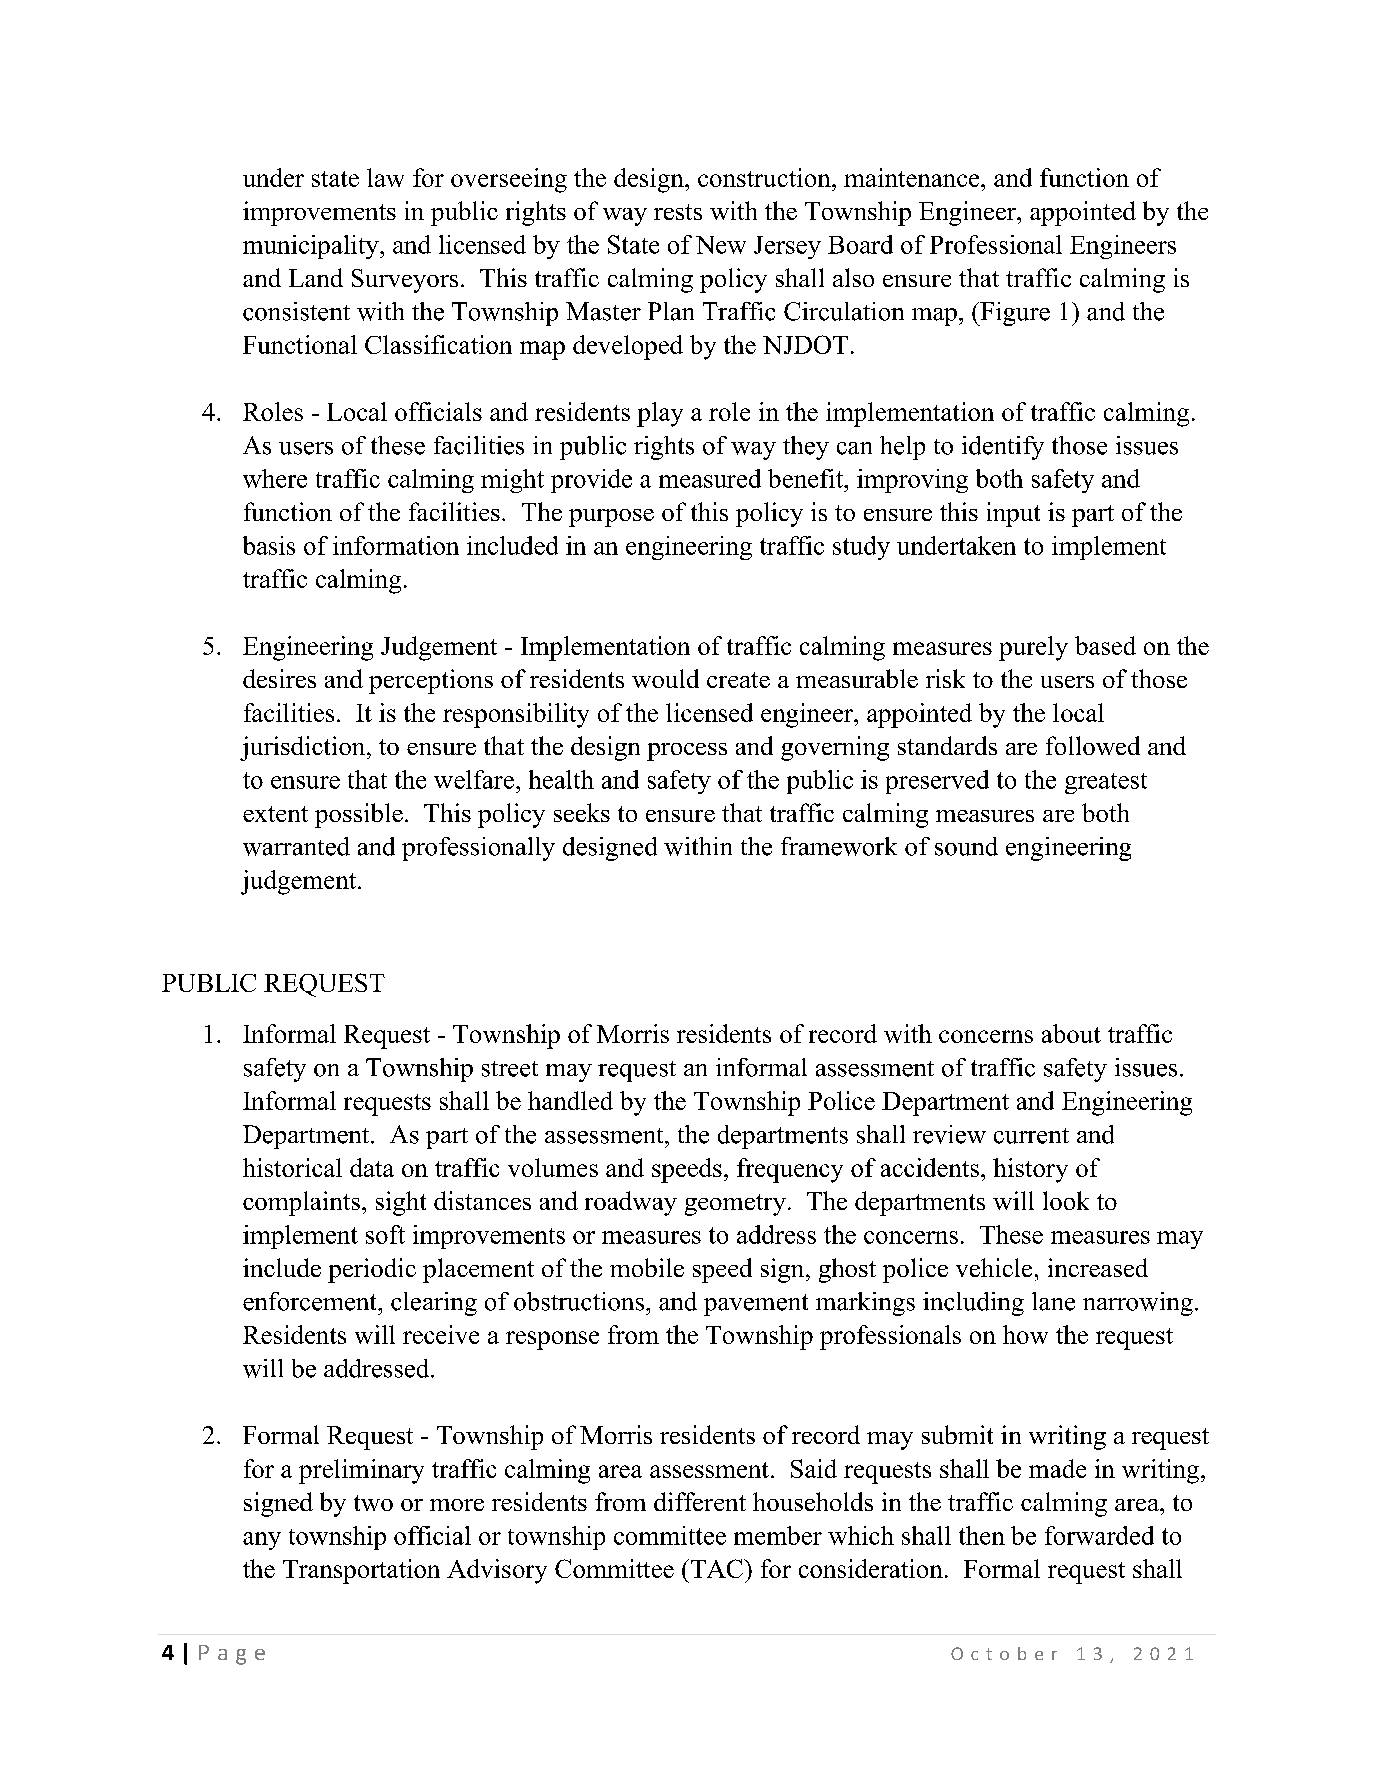 The image size is (1374, 1778). I want to click on Transportation, so click(361, 1571).
